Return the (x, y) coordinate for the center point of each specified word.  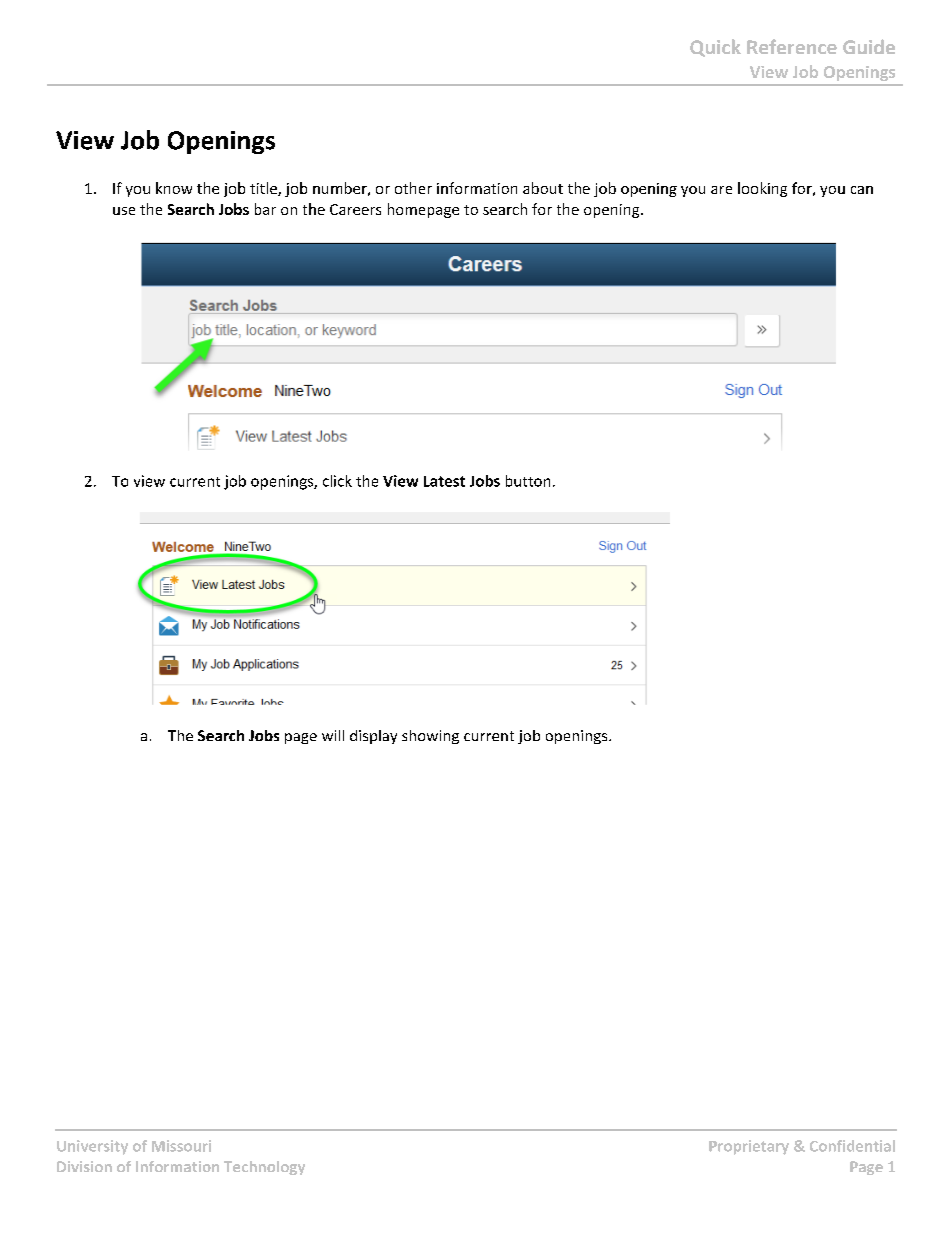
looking (762, 189)
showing (430, 737)
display (373, 737)
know (174, 188)
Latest (444, 481)
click (337, 481)
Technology (264, 1168)
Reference (792, 46)
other (413, 188)
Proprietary (749, 1147)
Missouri (181, 1146)
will (333, 735)
